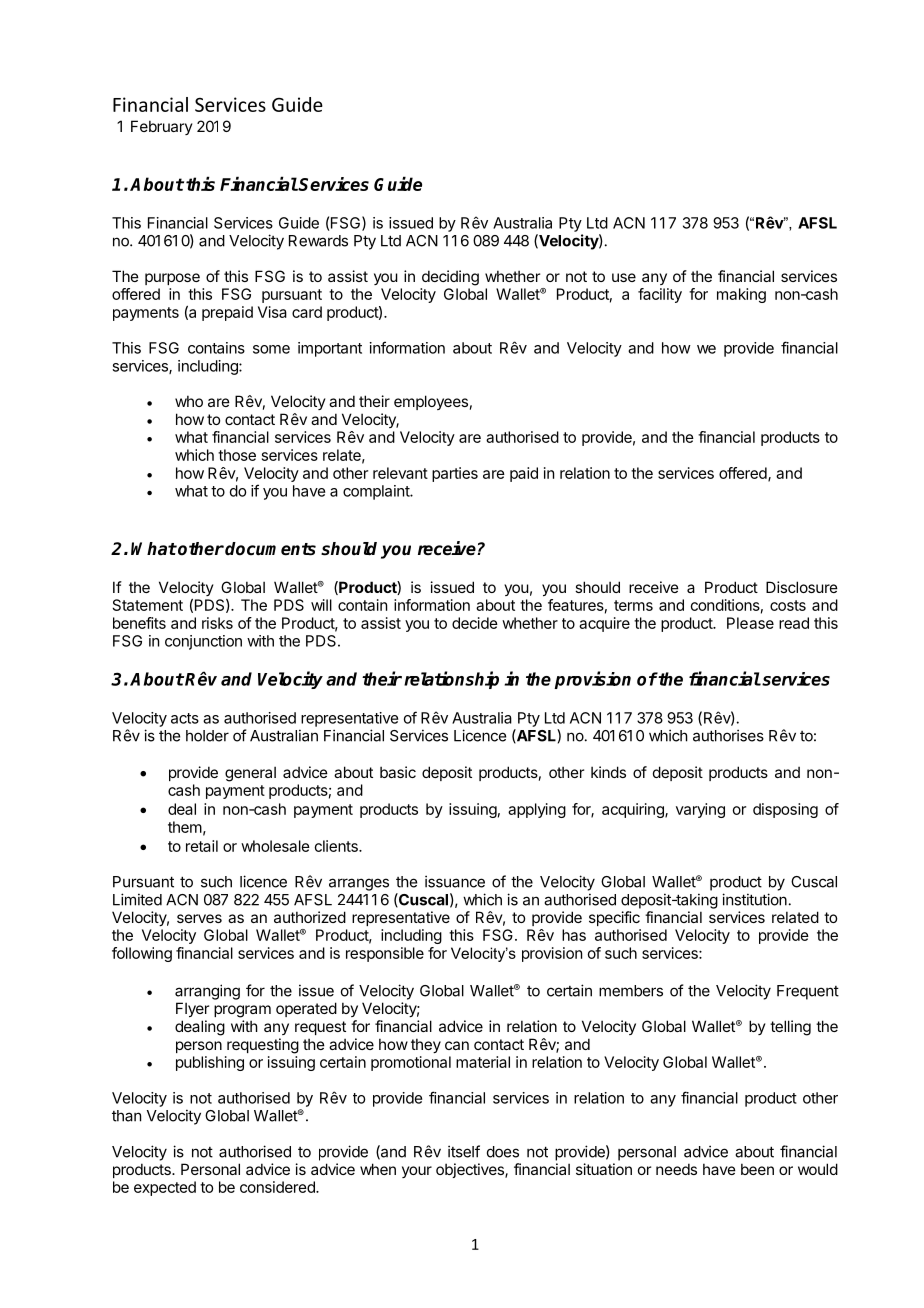 This screenshot has height=1308, width=924. What do you see at coordinates (741, 295) in the screenshot?
I see `making` at bounding box center [741, 295].
